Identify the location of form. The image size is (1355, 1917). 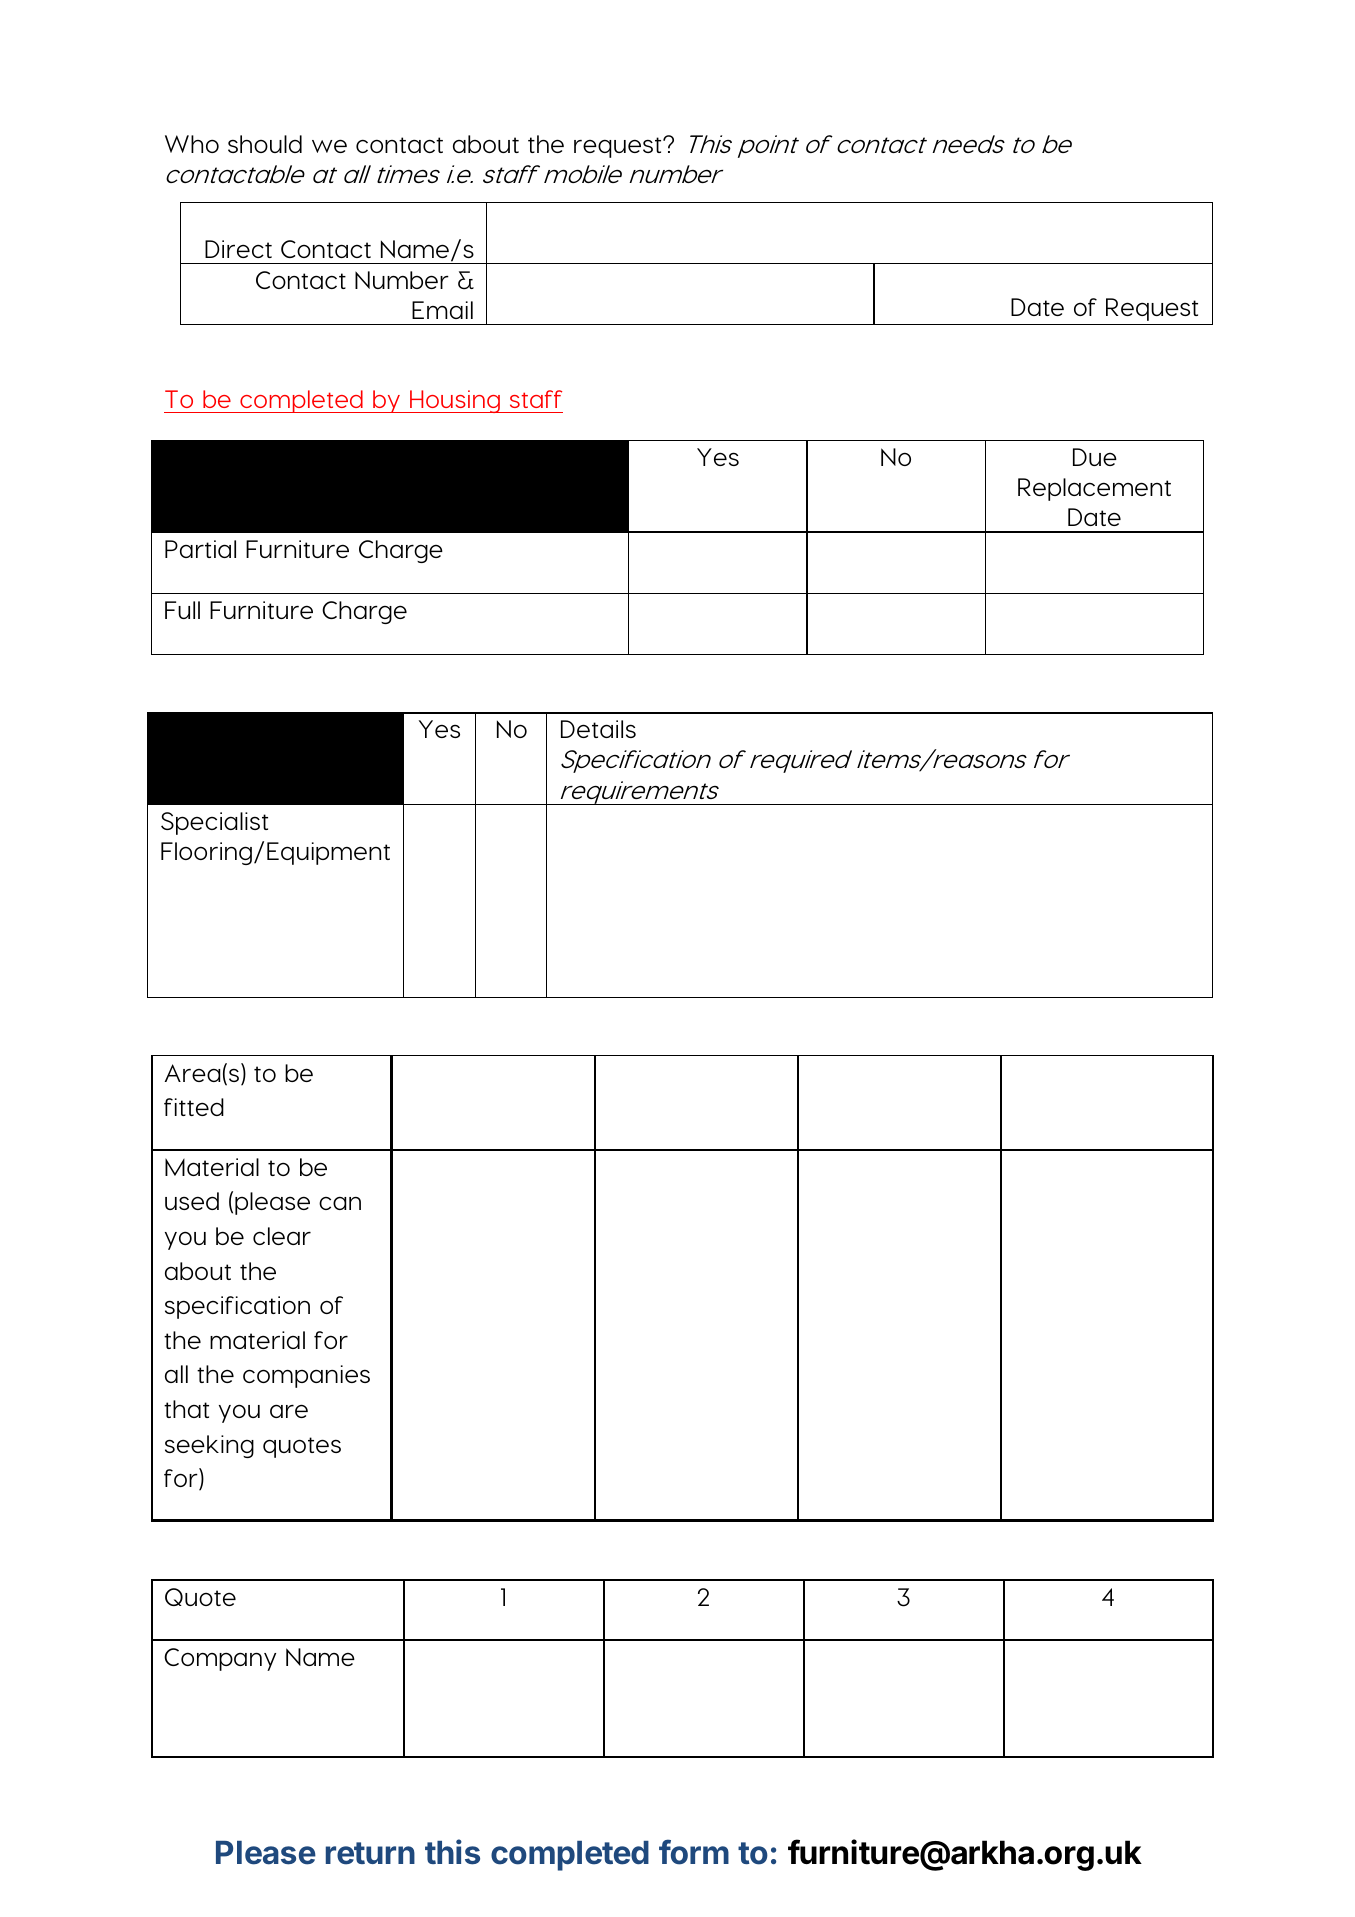
(694, 1852).
